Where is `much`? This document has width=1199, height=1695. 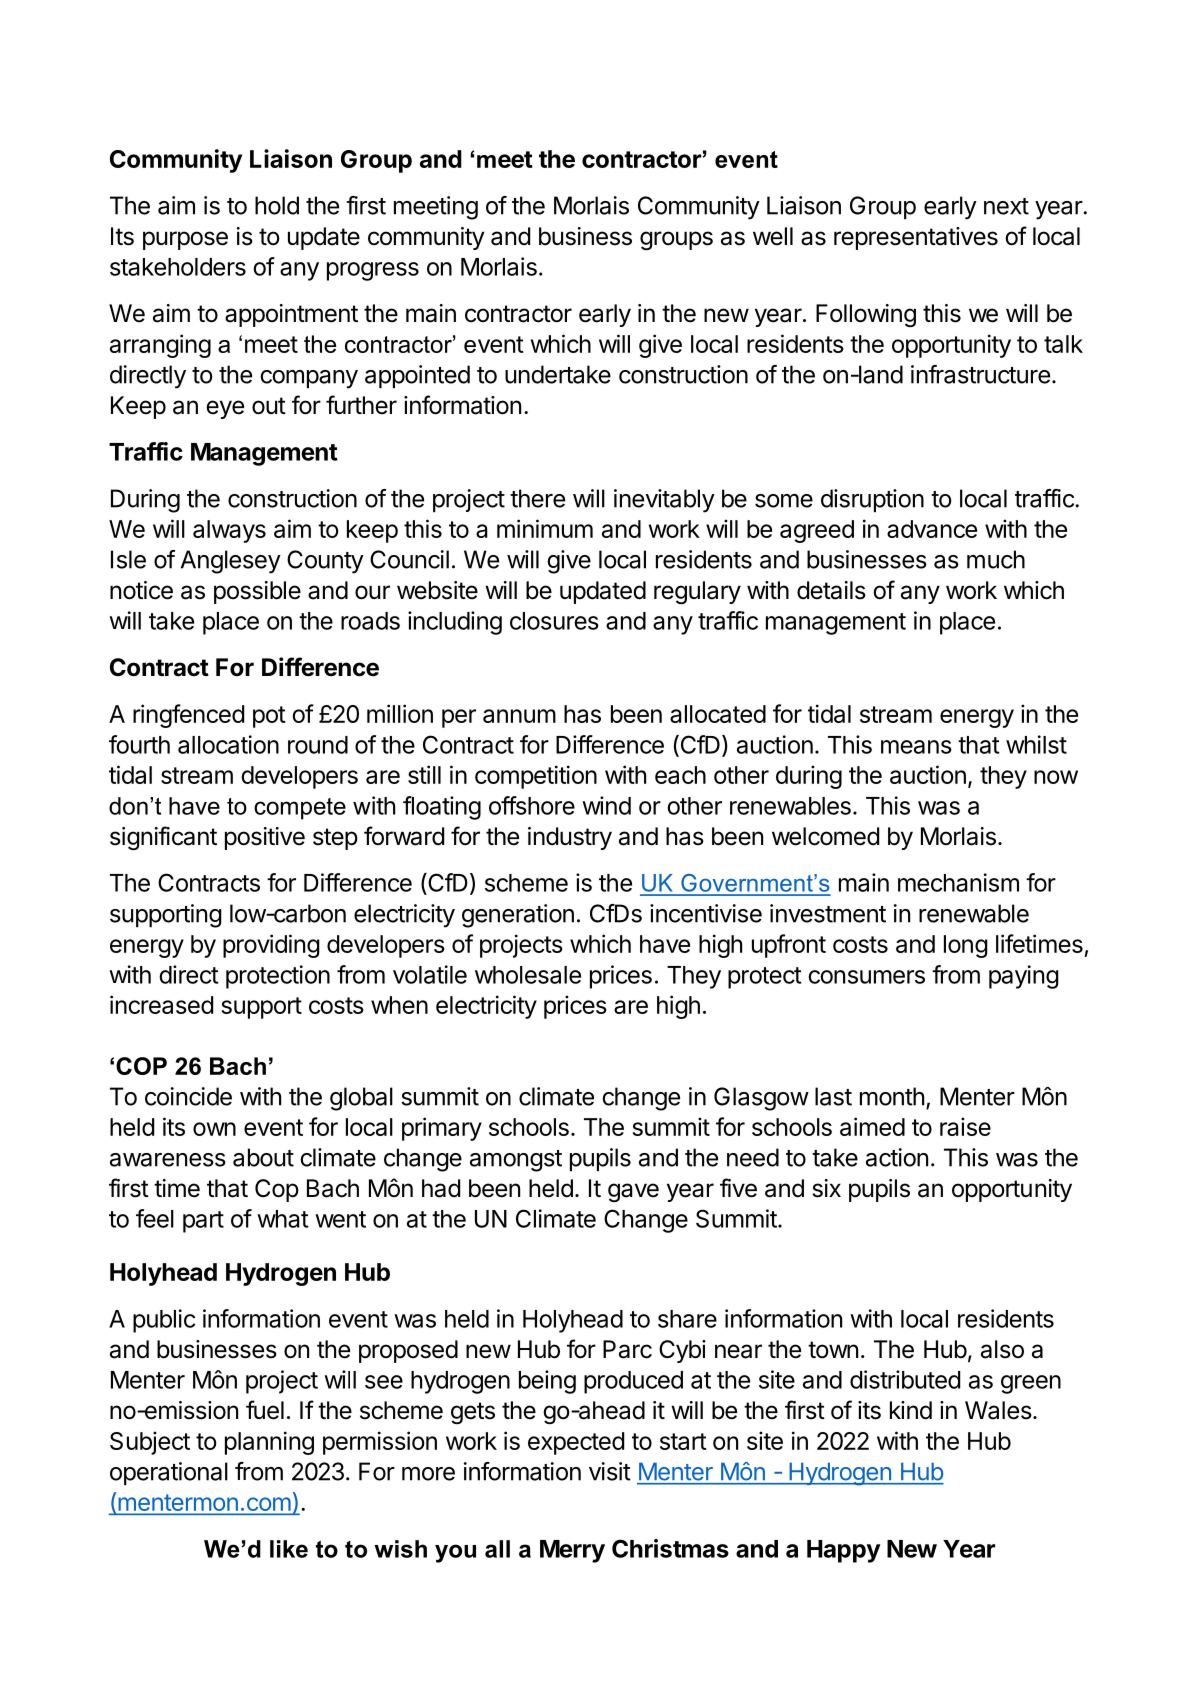 much is located at coordinates (996, 559).
